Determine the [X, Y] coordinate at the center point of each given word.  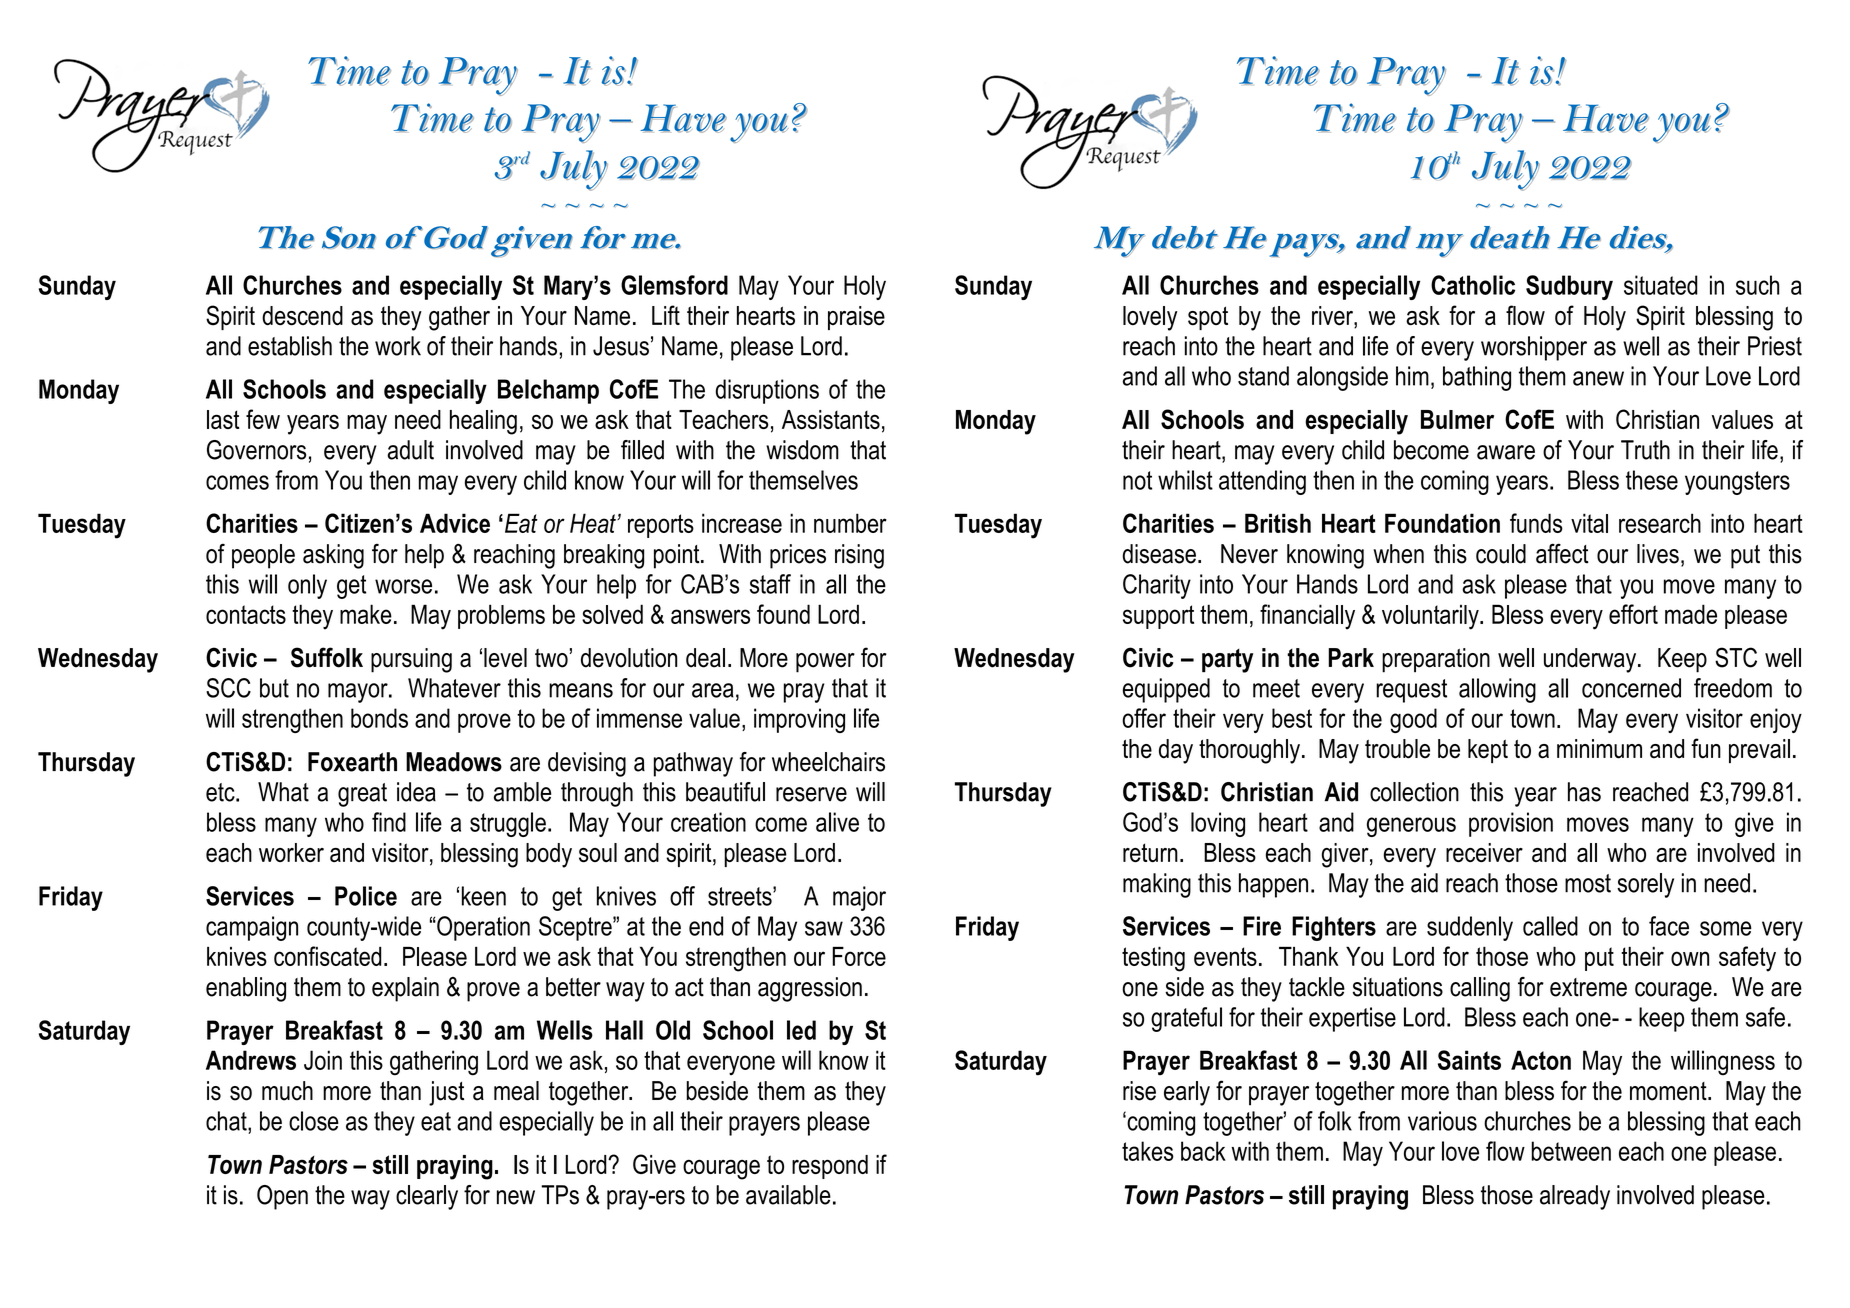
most [1588, 883]
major [859, 898]
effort [1633, 614]
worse [403, 586]
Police [366, 896]
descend [302, 316]
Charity [1157, 586]
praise [856, 318]
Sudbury [1569, 287]
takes [1148, 1151]
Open [282, 1197]
